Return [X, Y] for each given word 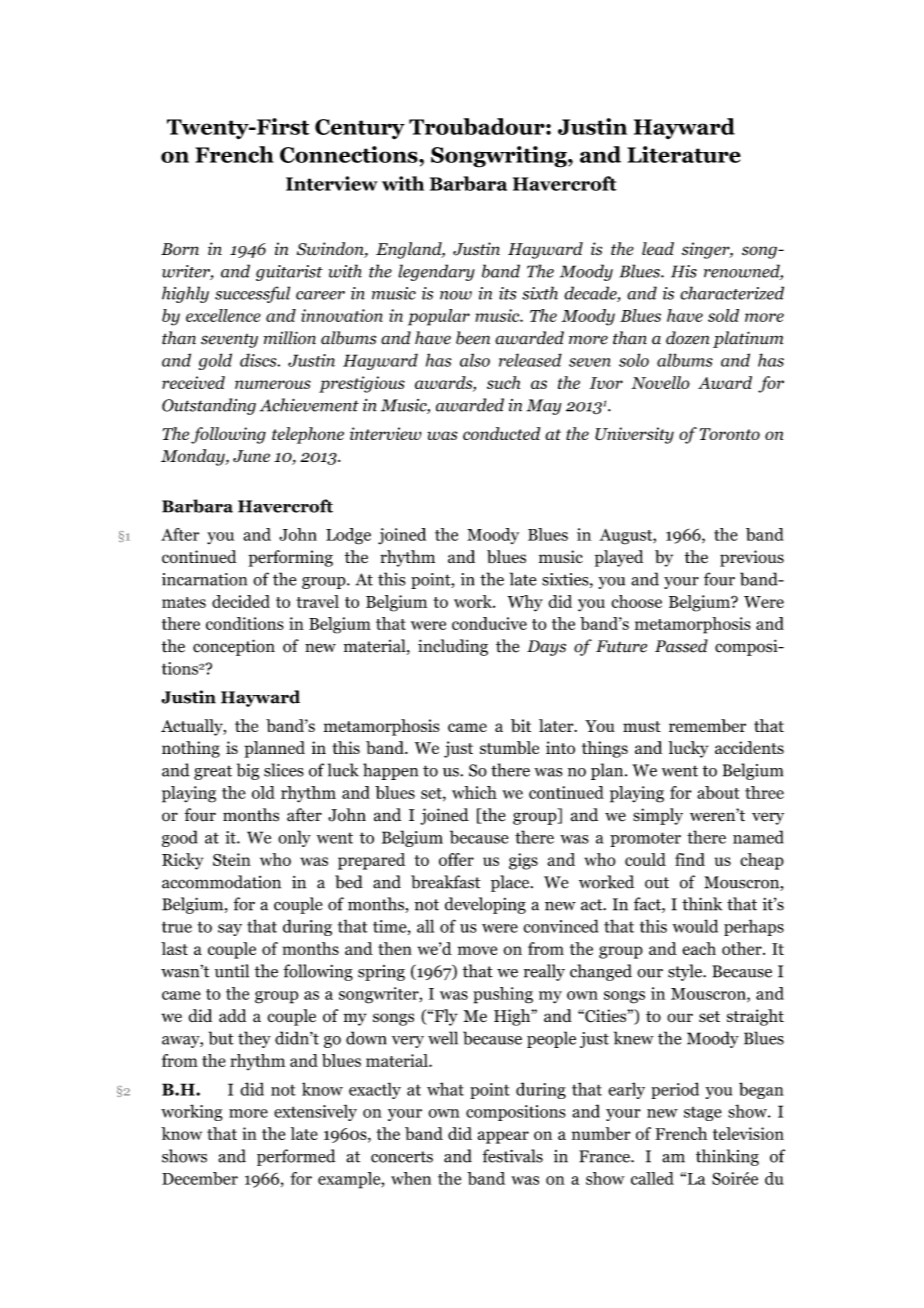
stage [703, 1114]
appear [503, 1137]
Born [180, 249]
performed [296, 1157]
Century [360, 129]
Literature [684, 154]
